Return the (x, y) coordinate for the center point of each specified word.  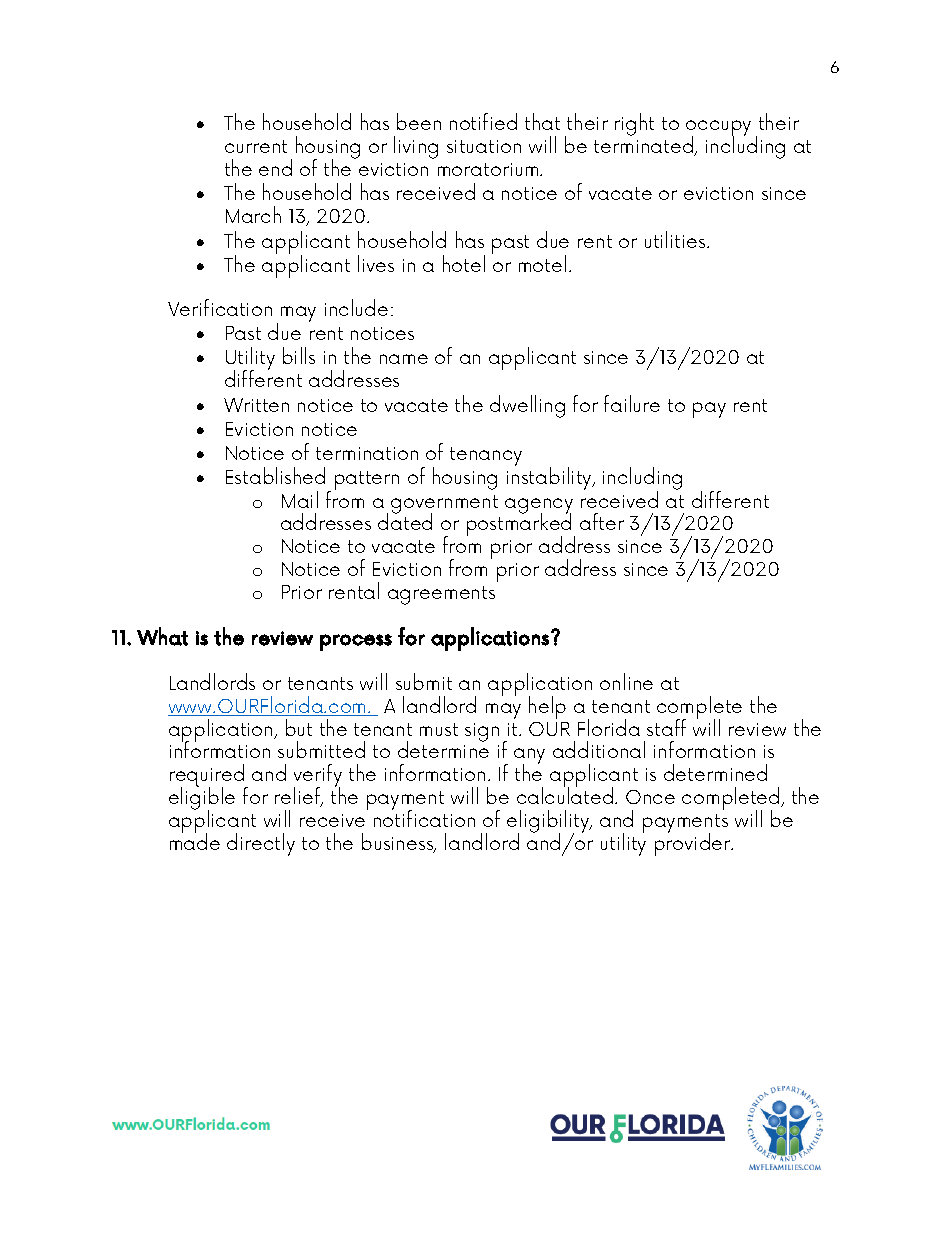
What (162, 636)
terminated (645, 145)
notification (424, 817)
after (602, 521)
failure (632, 403)
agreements (441, 595)
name (404, 359)
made (195, 840)
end (275, 167)
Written (256, 405)
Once (650, 797)
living (416, 147)
